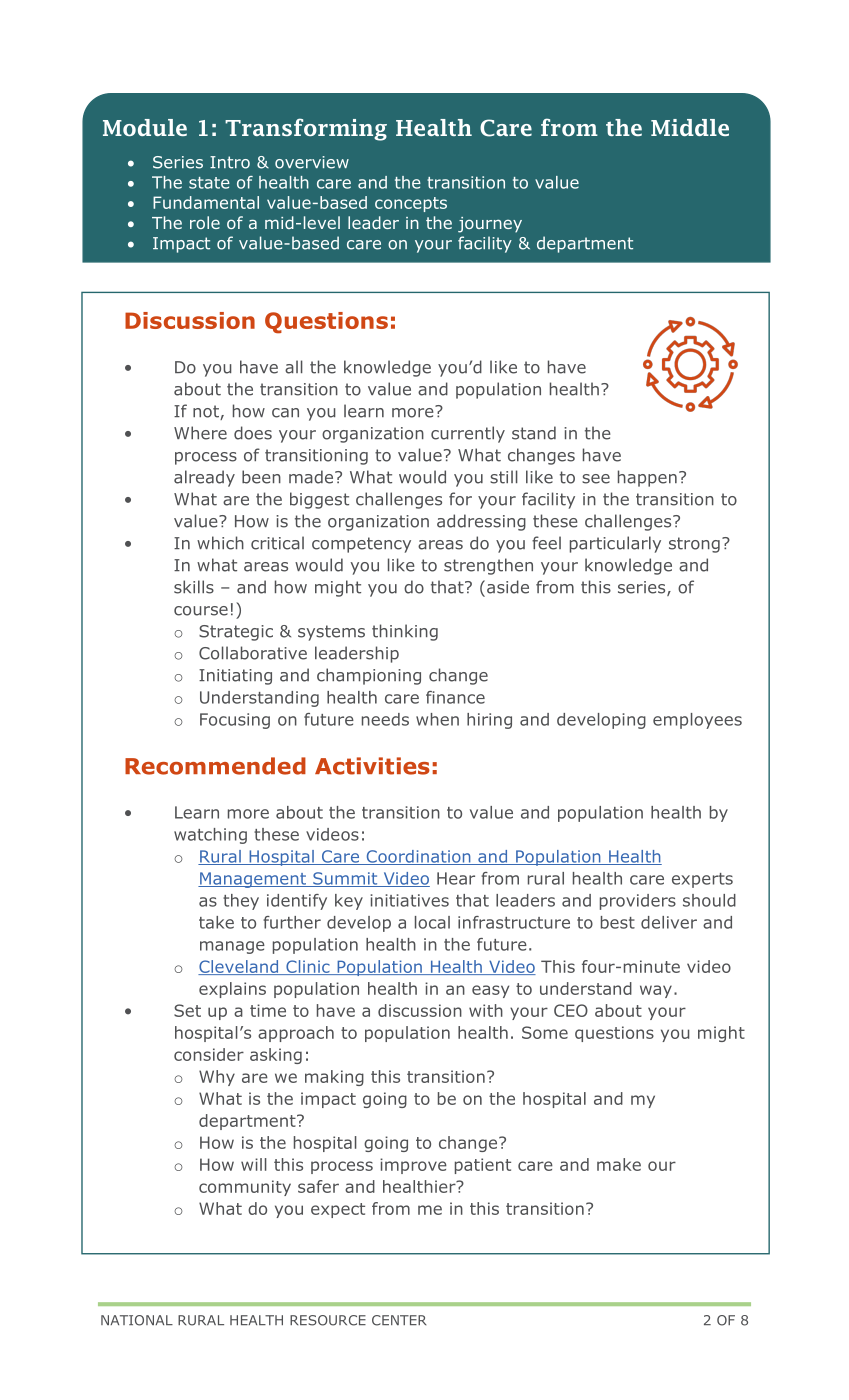  What do you see at coordinates (411, 204) in the page?
I see `concepts` at bounding box center [411, 204].
